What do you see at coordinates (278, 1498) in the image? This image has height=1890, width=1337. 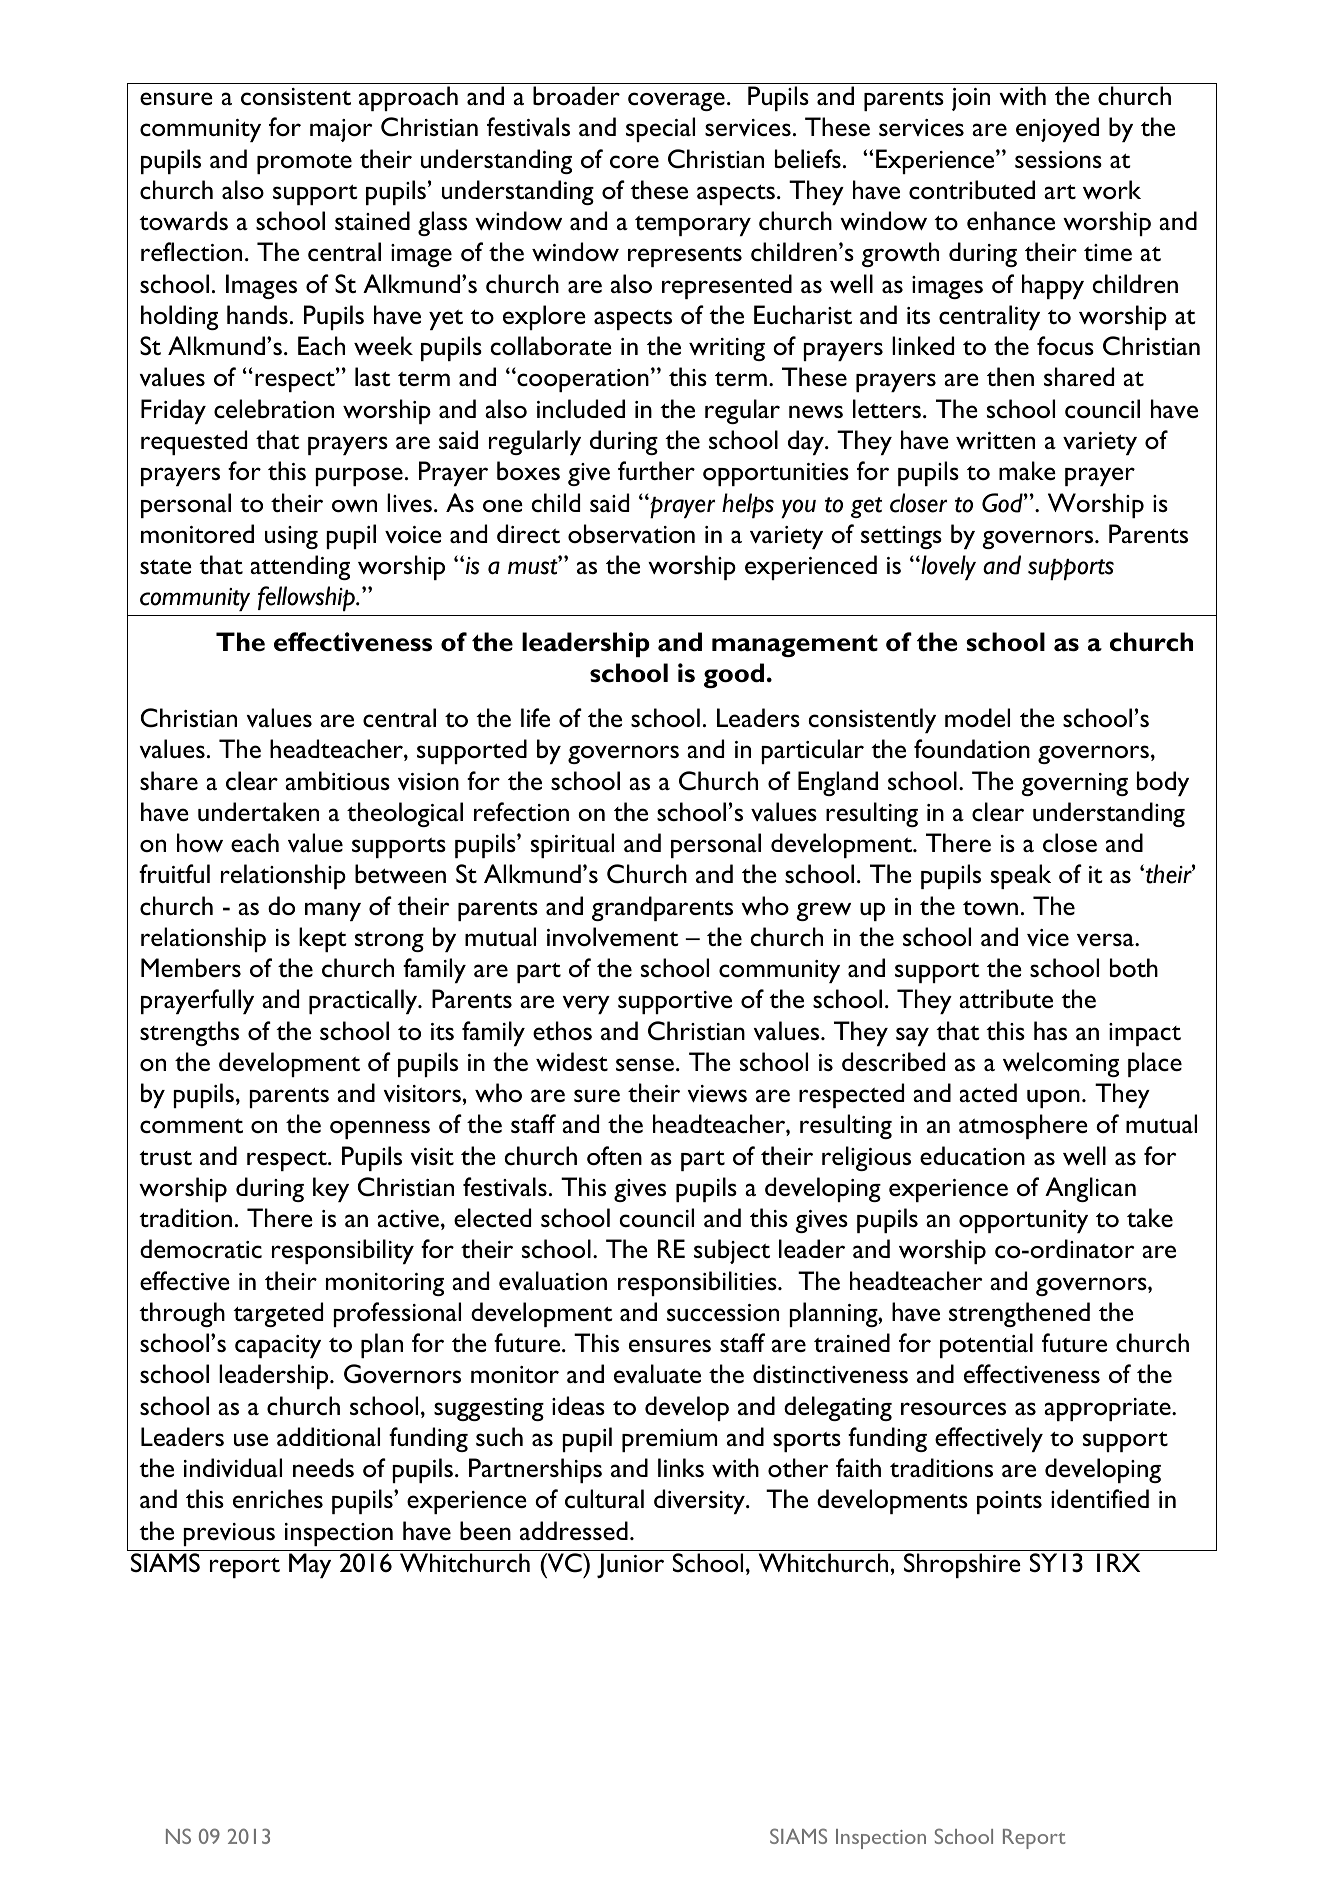 I see `enriches` at bounding box center [278, 1498].
